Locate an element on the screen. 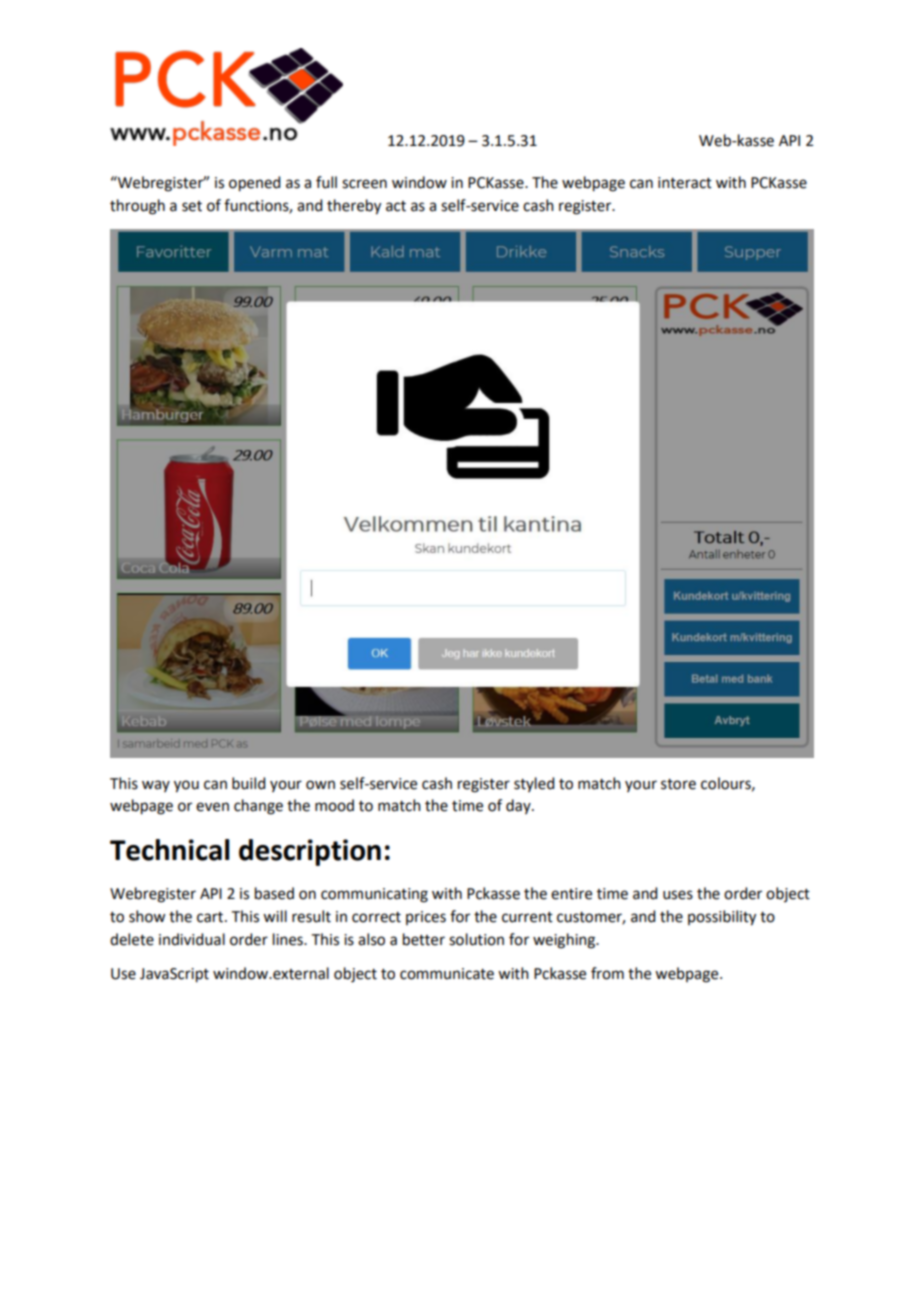  styled is located at coordinates (534, 784).
